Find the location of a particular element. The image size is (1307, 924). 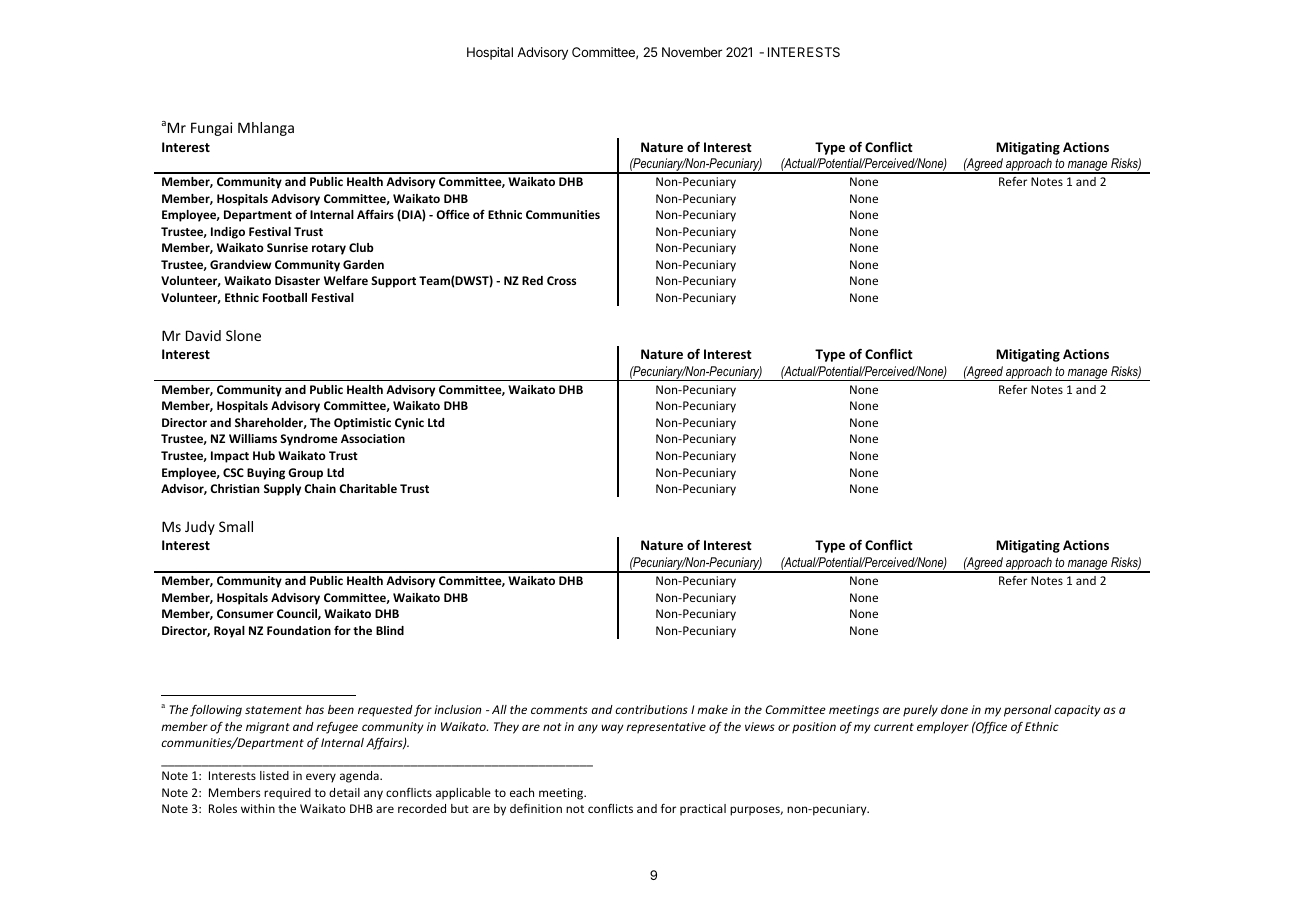

Indigo is located at coordinates (228, 233).
